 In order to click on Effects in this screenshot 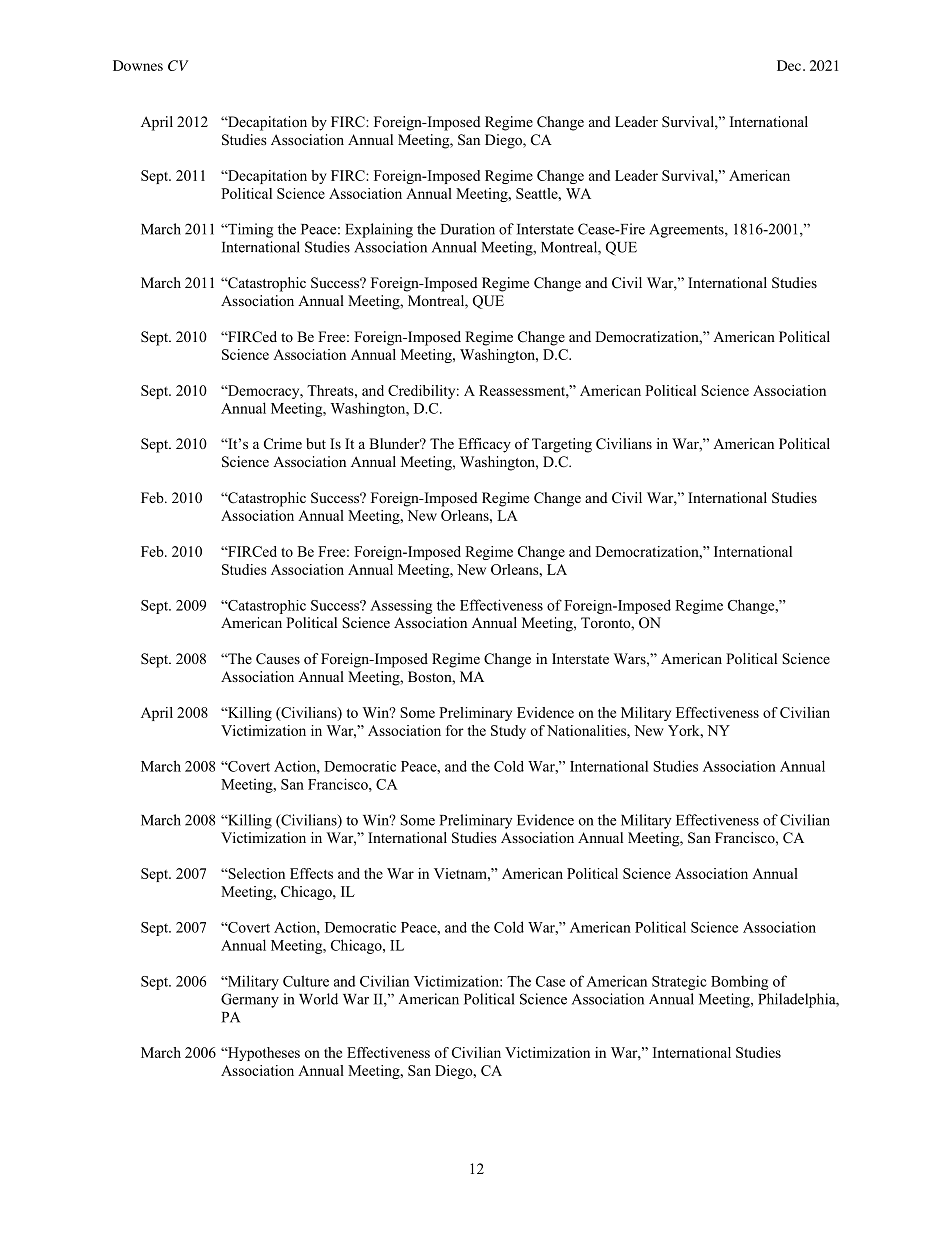, I will do `click(311, 873)`.
